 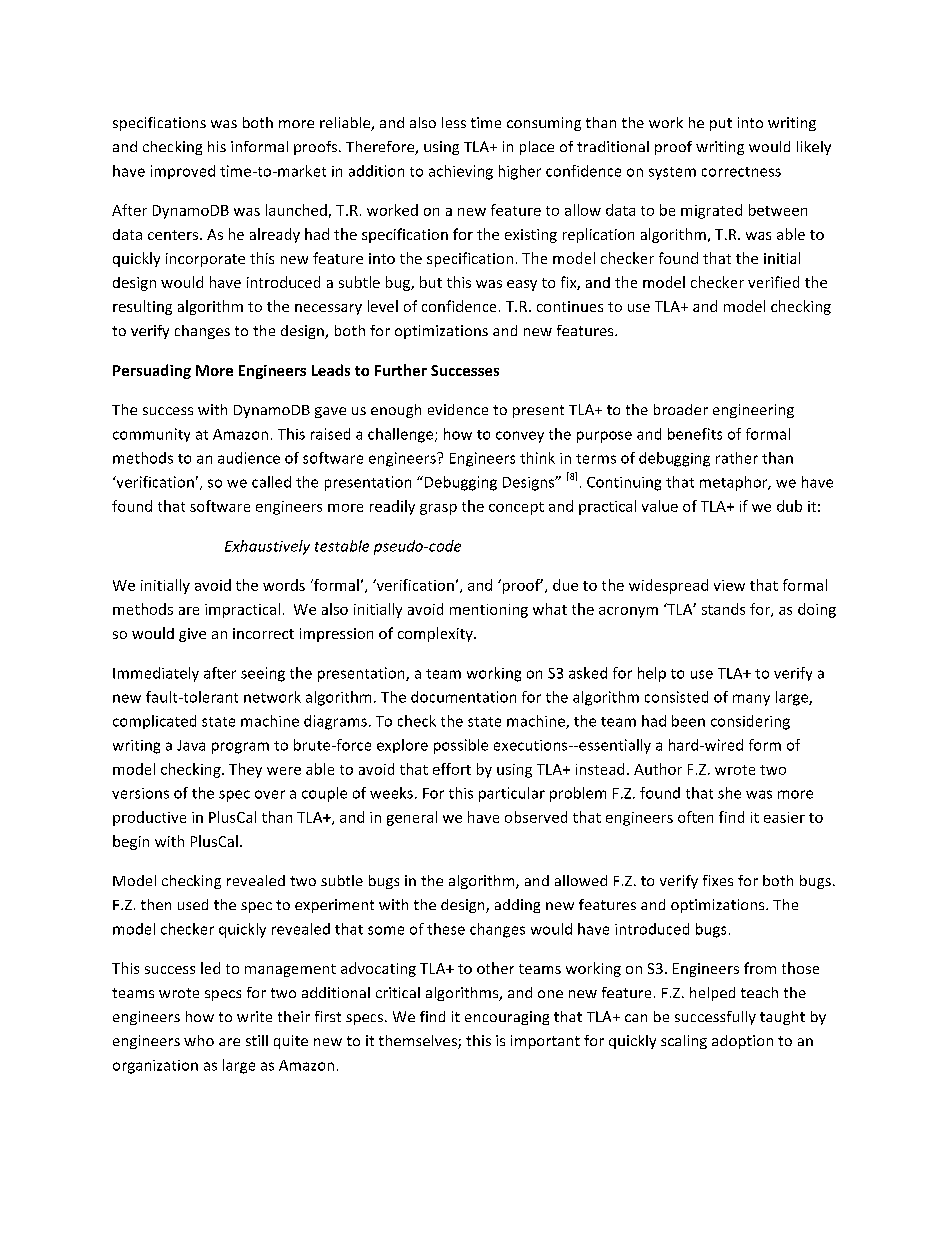 I want to click on convey, so click(x=520, y=437).
